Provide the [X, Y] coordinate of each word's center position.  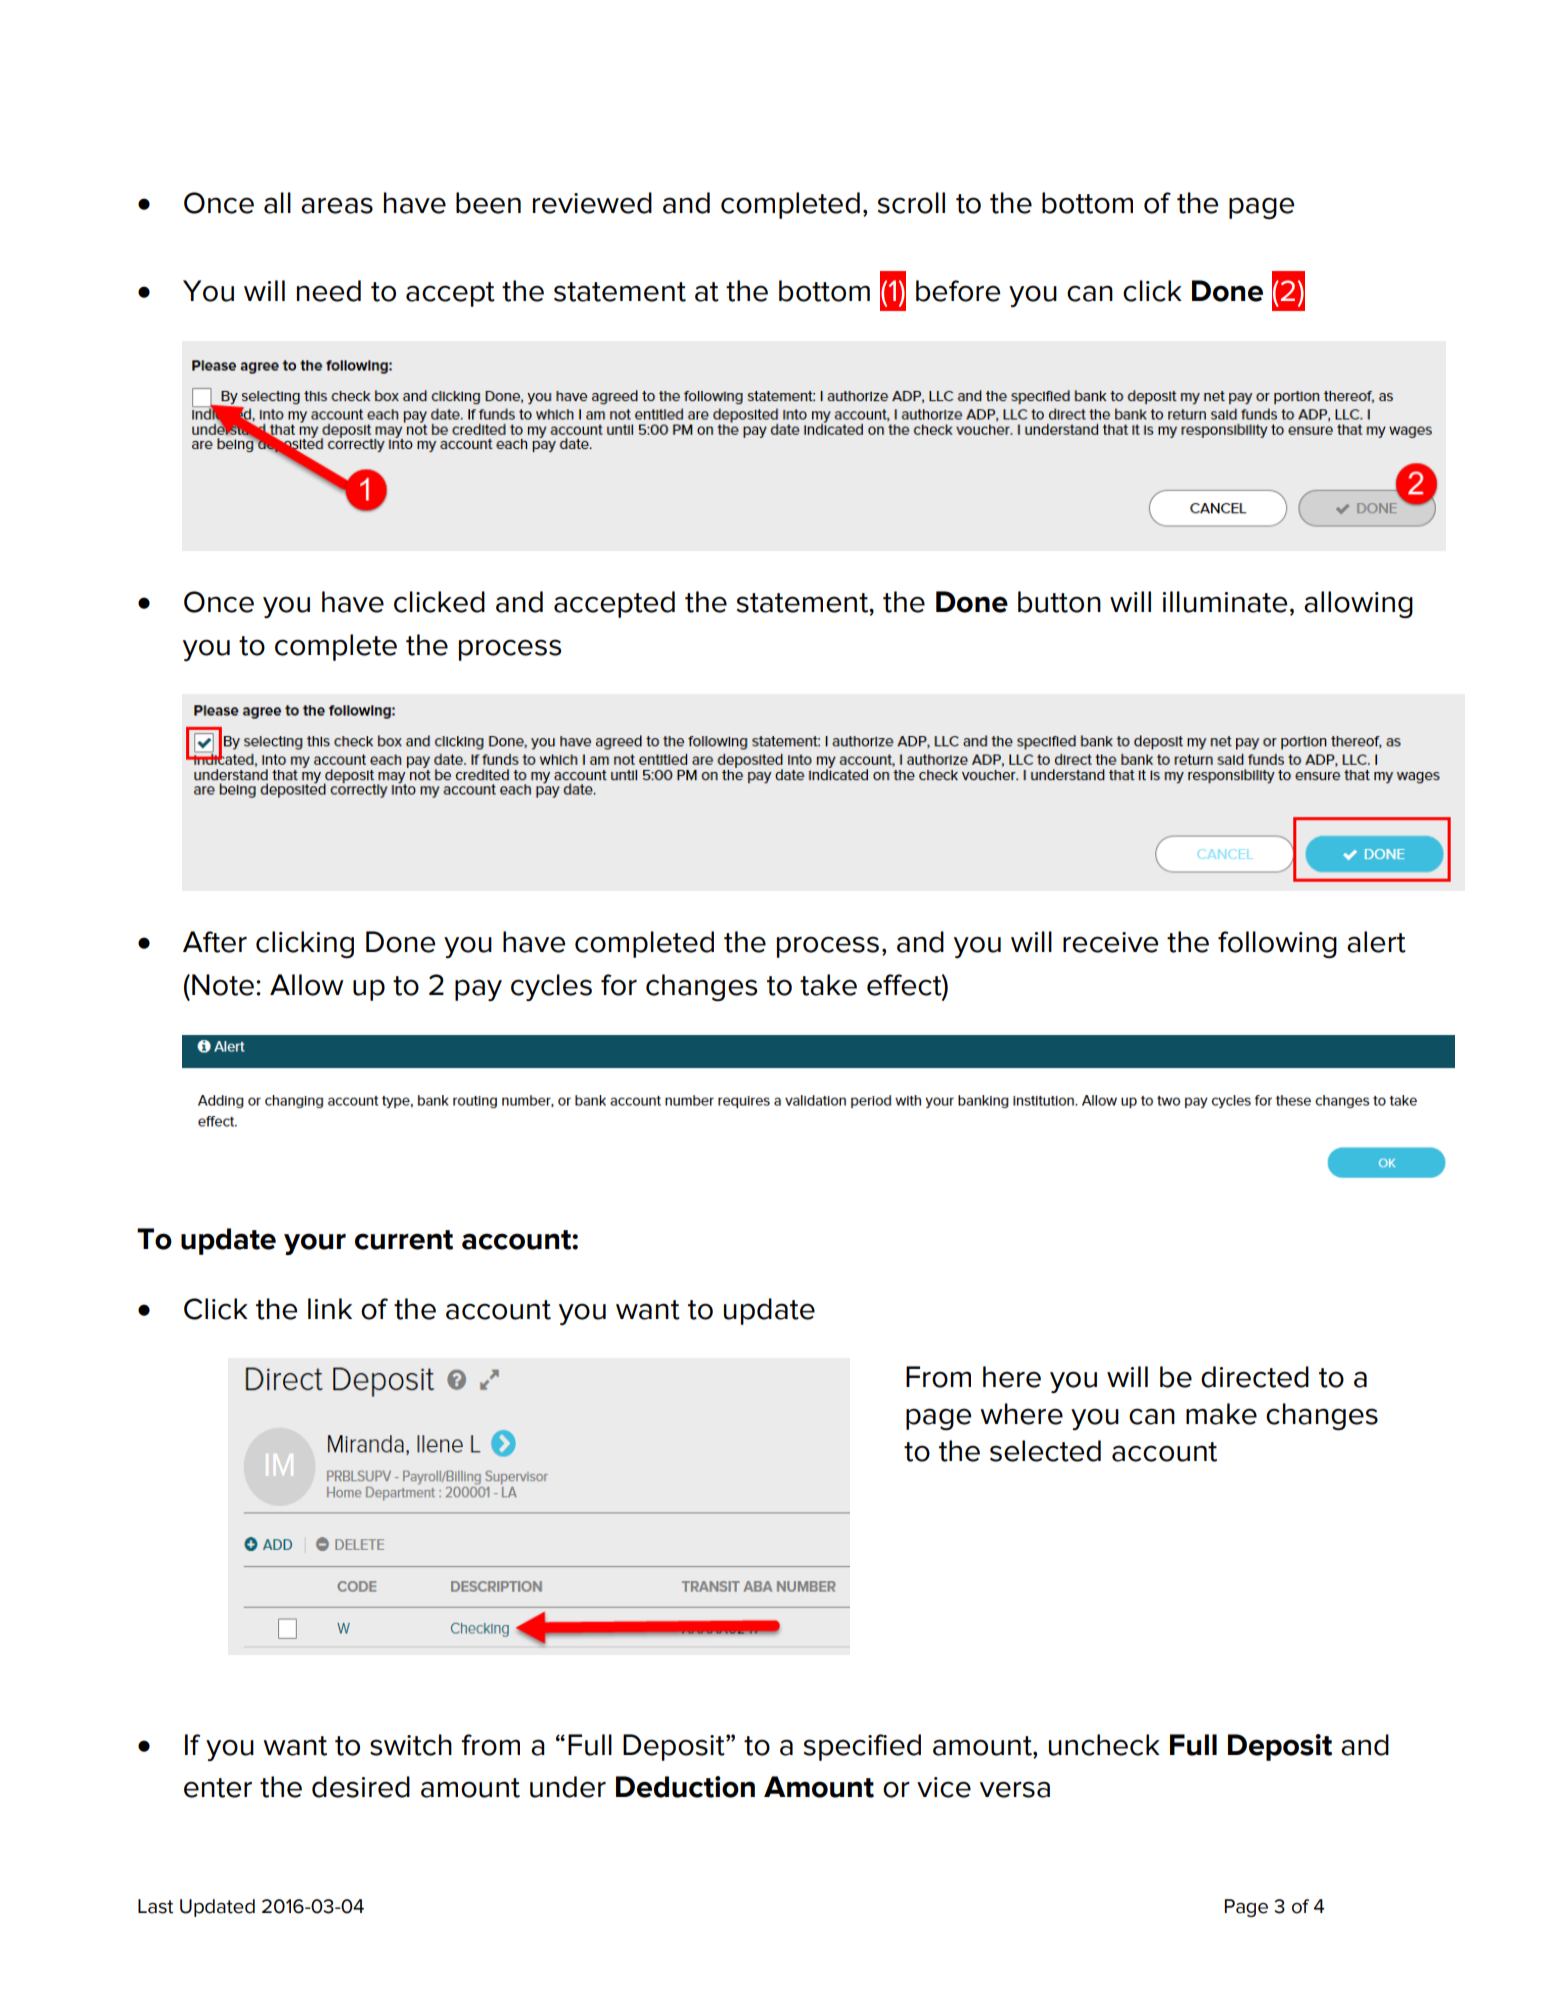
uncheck [1104, 1745]
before [958, 291]
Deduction [685, 1787]
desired [361, 1787]
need [329, 291]
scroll [911, 203]
